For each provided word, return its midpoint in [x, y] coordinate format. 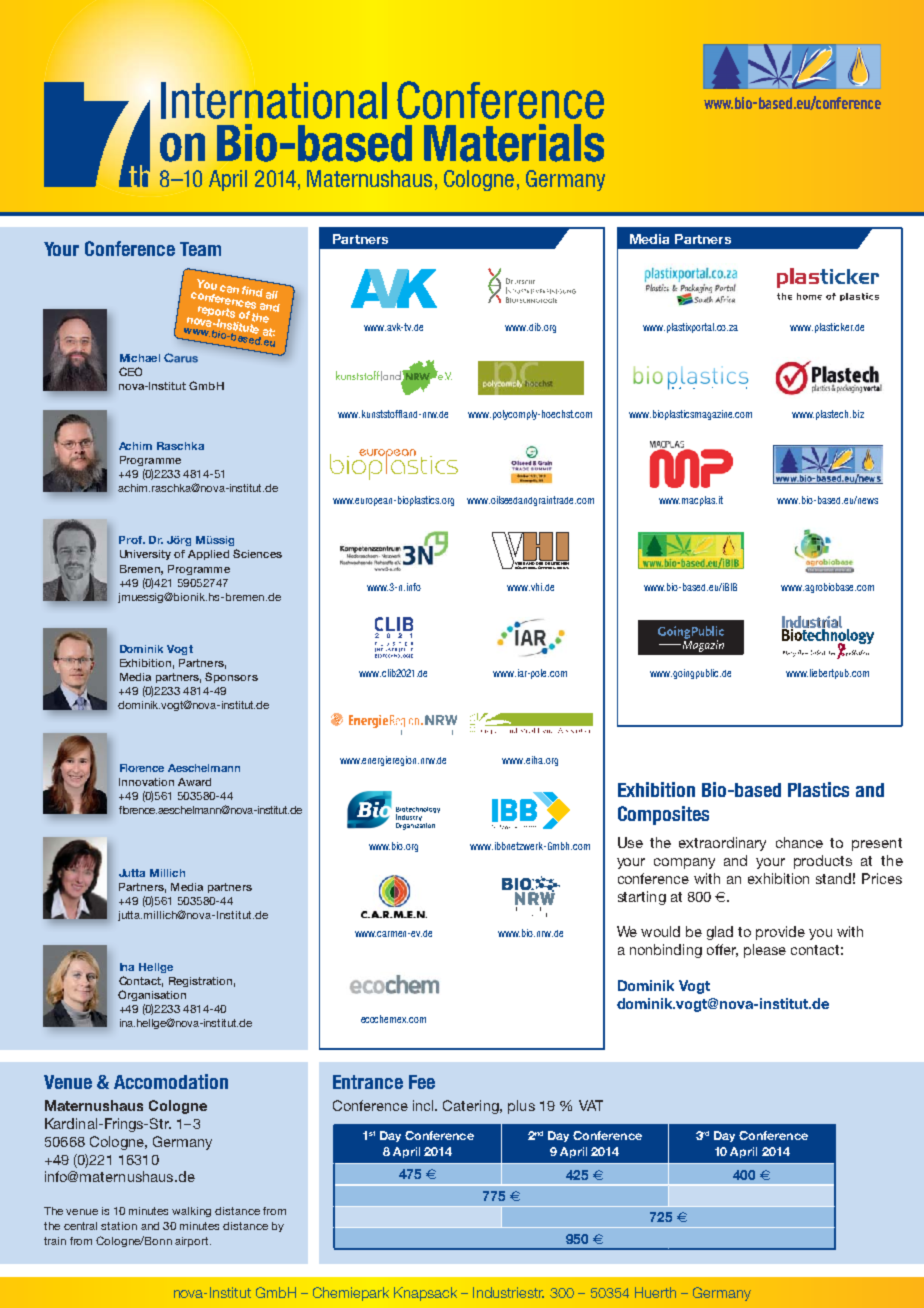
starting [642, 898]
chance [799, 842]
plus [521, 1107]
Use [630, 842]
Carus [181, 358]
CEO [130, 371]
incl [425, 1105]
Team [200, 249]
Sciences [257, 553]
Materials [514, 143]
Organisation [152, 995]
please [765, 951]
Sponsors [231, 677]
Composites [663, 815]
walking [191, 1212]
